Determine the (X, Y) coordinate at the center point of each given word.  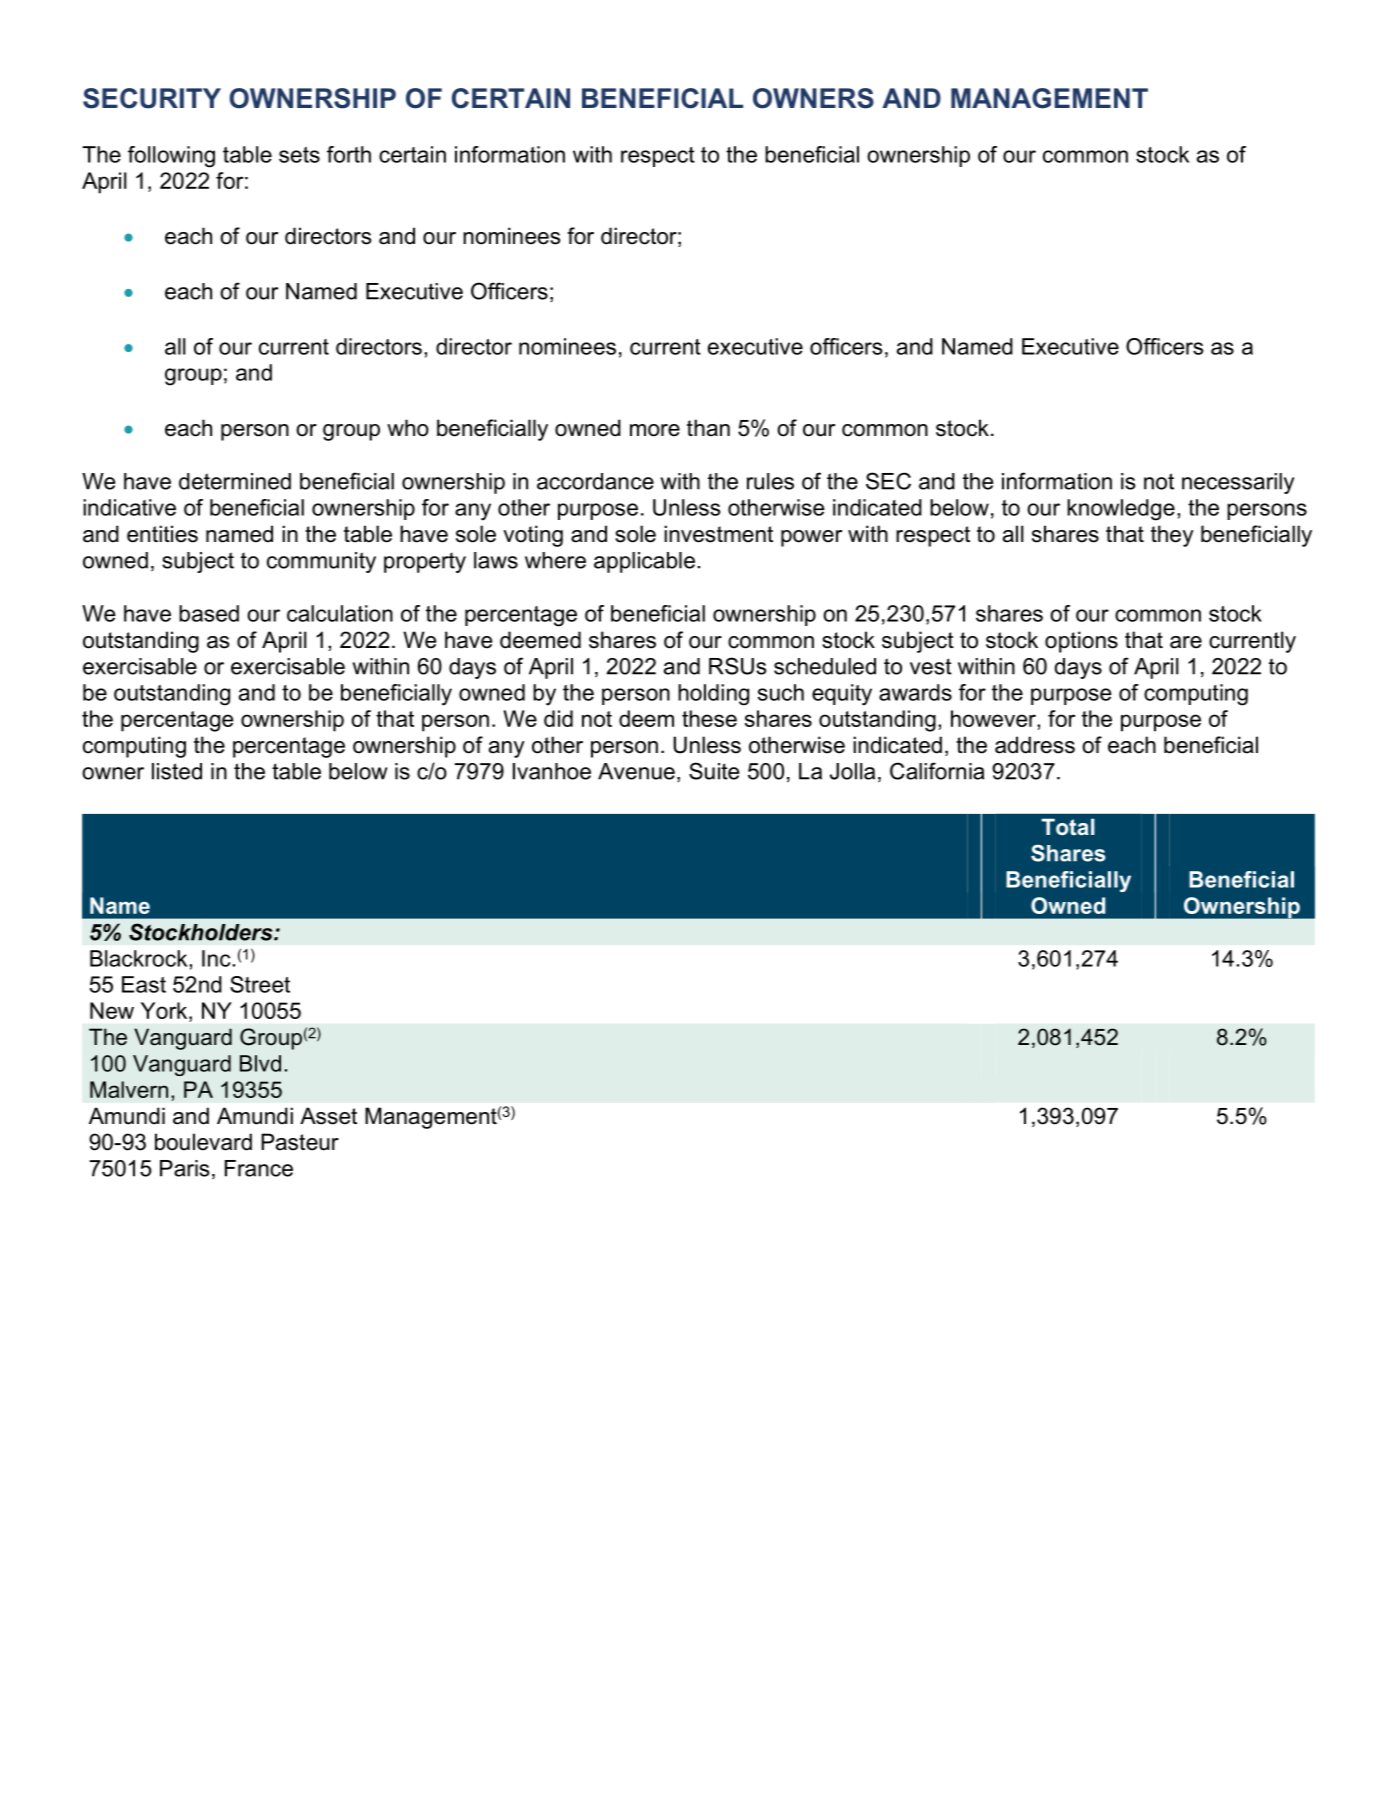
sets (299, 155)
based (209, 613)
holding (713, 695)
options (1081, 642)
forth (349, 154)
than (708, 428)
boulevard (203, 1142)
